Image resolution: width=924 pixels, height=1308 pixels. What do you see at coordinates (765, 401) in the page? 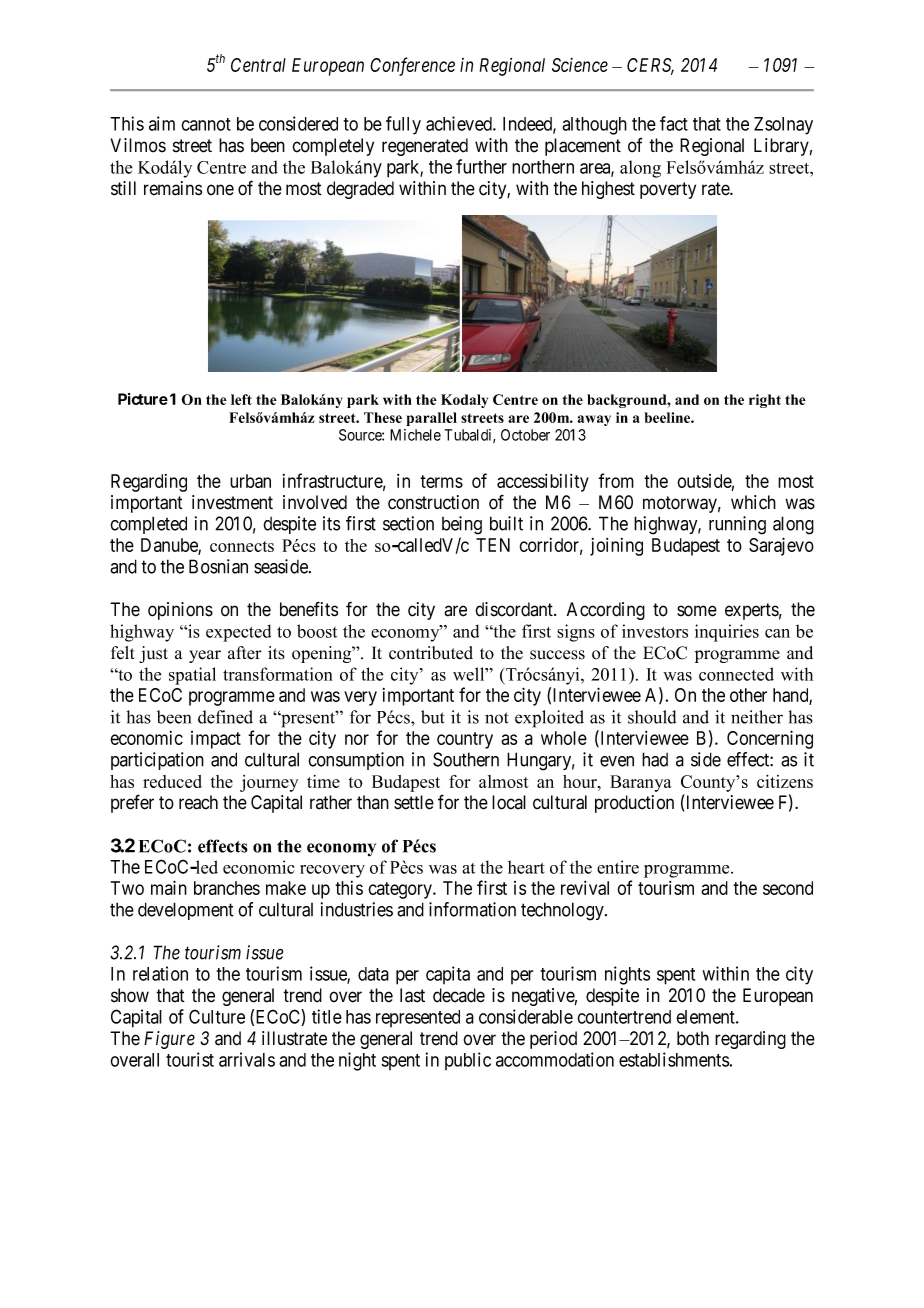
I see `right` at bounding box center [765, 401].
